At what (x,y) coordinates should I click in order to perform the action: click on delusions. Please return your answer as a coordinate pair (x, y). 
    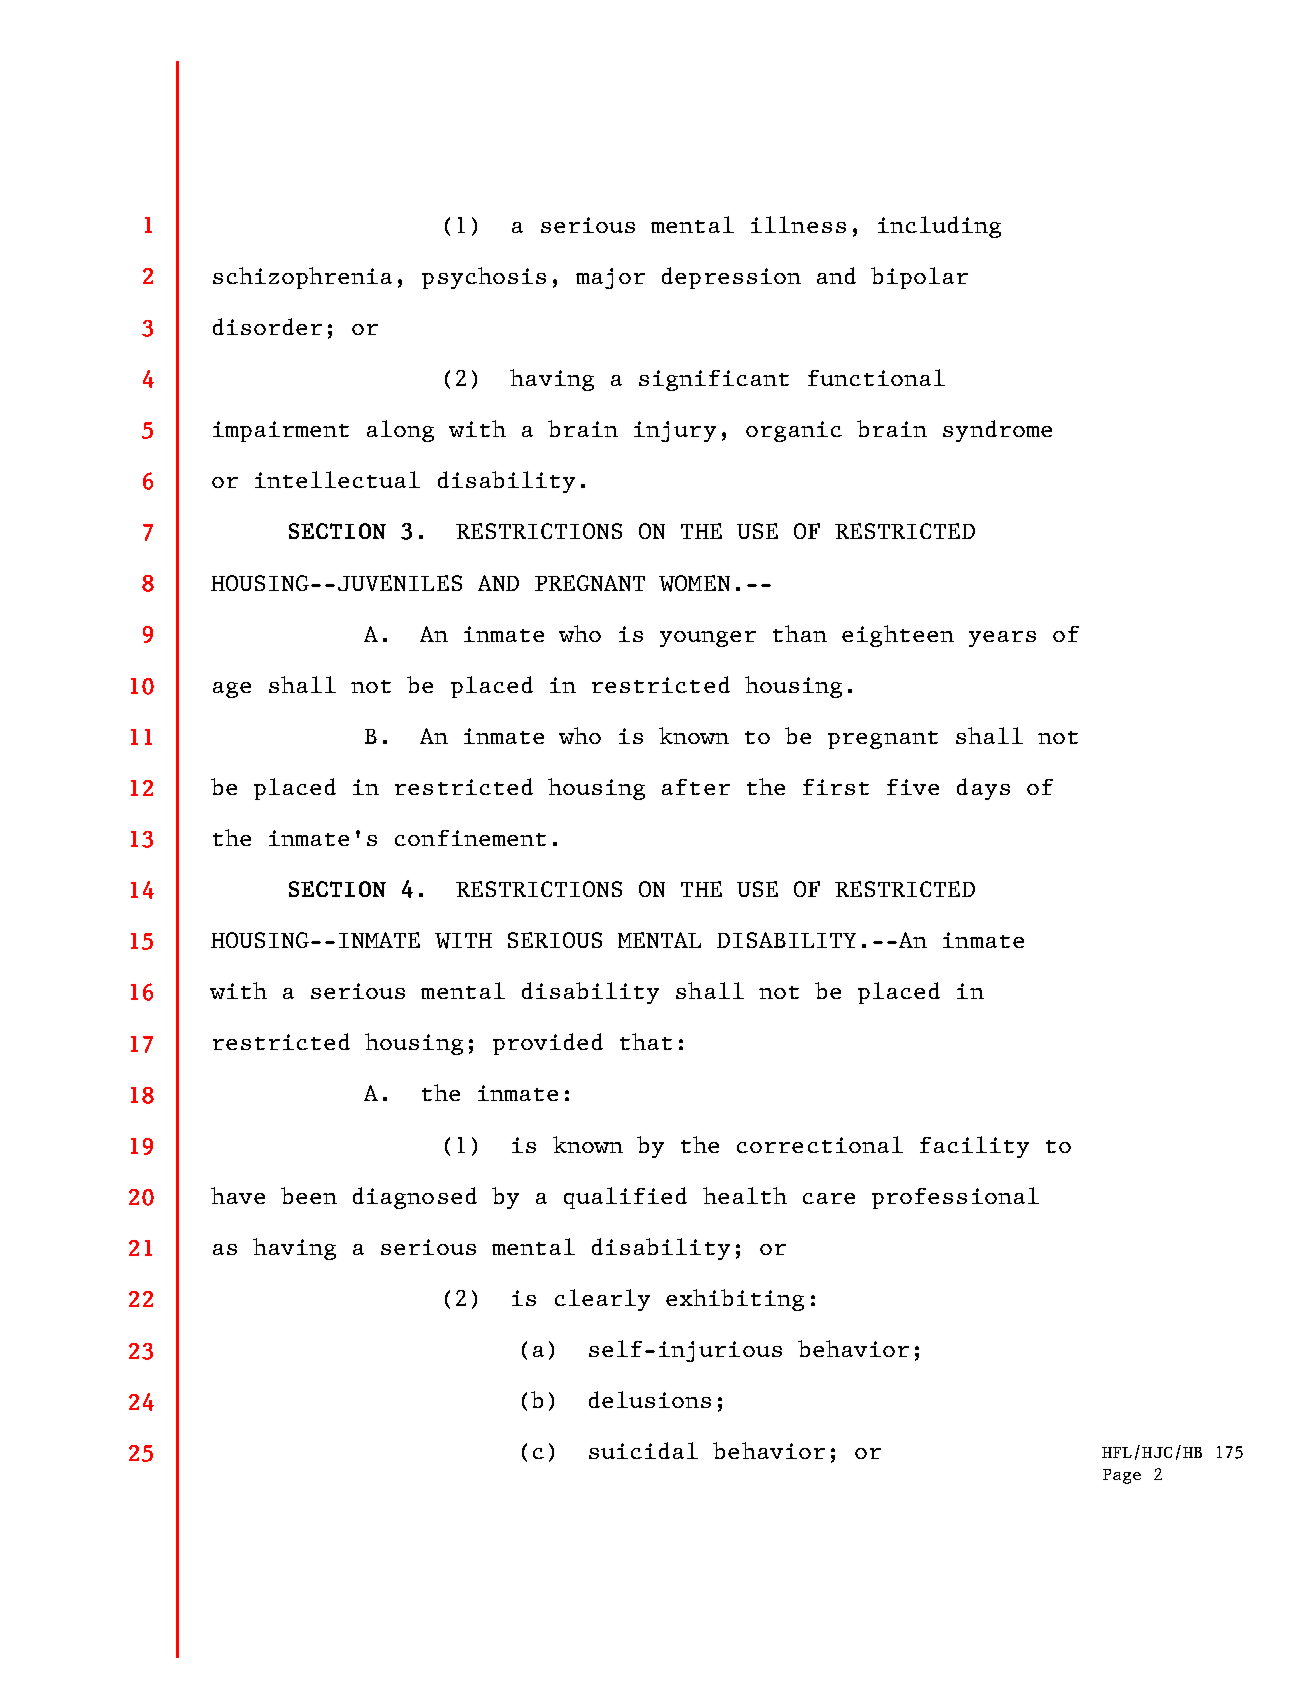
    Looking at the image, I should click on (650, 1399).
